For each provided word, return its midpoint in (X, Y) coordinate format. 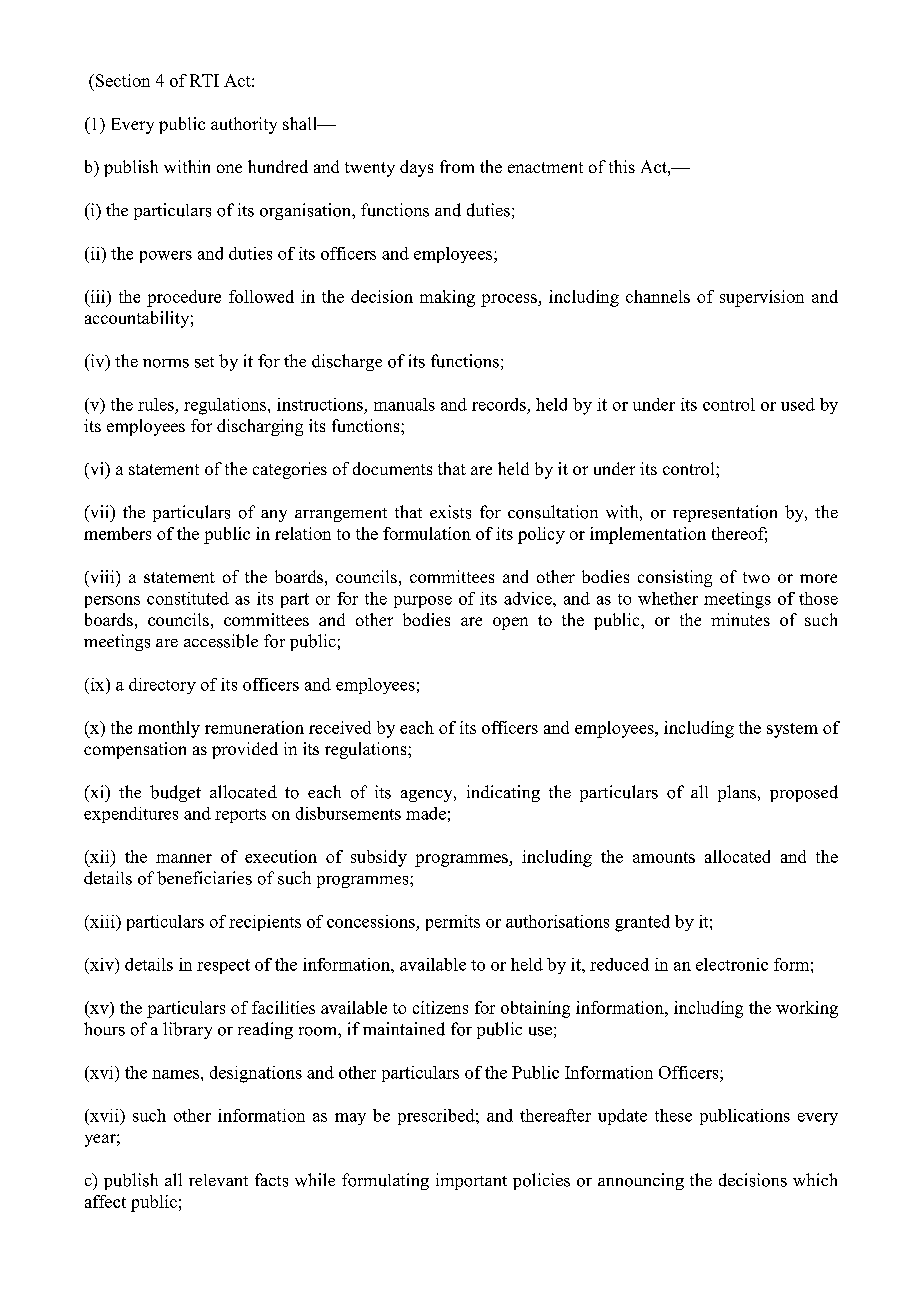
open (510, 623)
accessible (221, 641)
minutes (740, 619)
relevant (218, 1180)
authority (244, 125)
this (622, 166)
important (471, 1181)
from (457, 166)
